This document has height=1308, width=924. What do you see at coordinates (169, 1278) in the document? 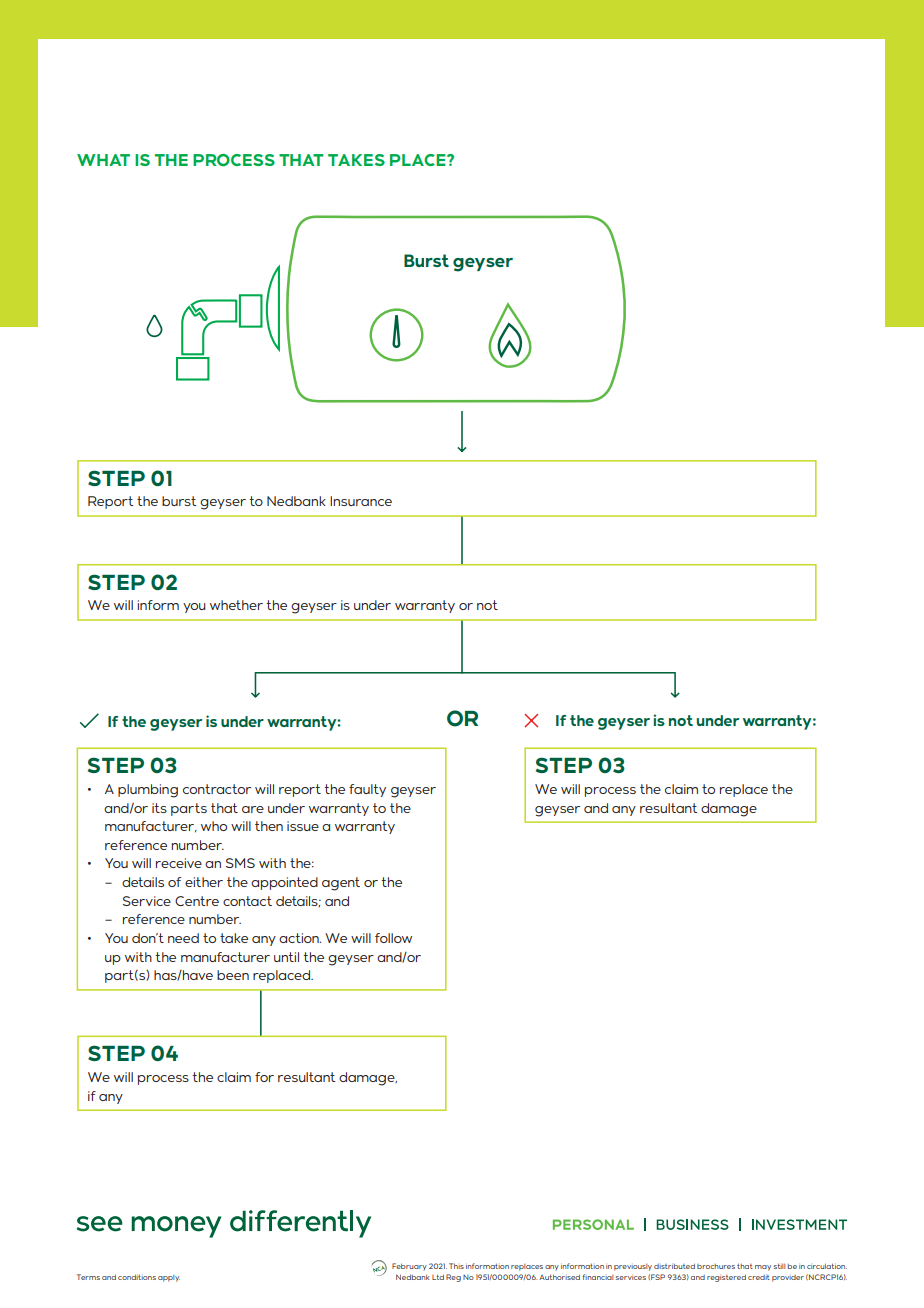
I see `apply` at bounding box center [169, 1278].
